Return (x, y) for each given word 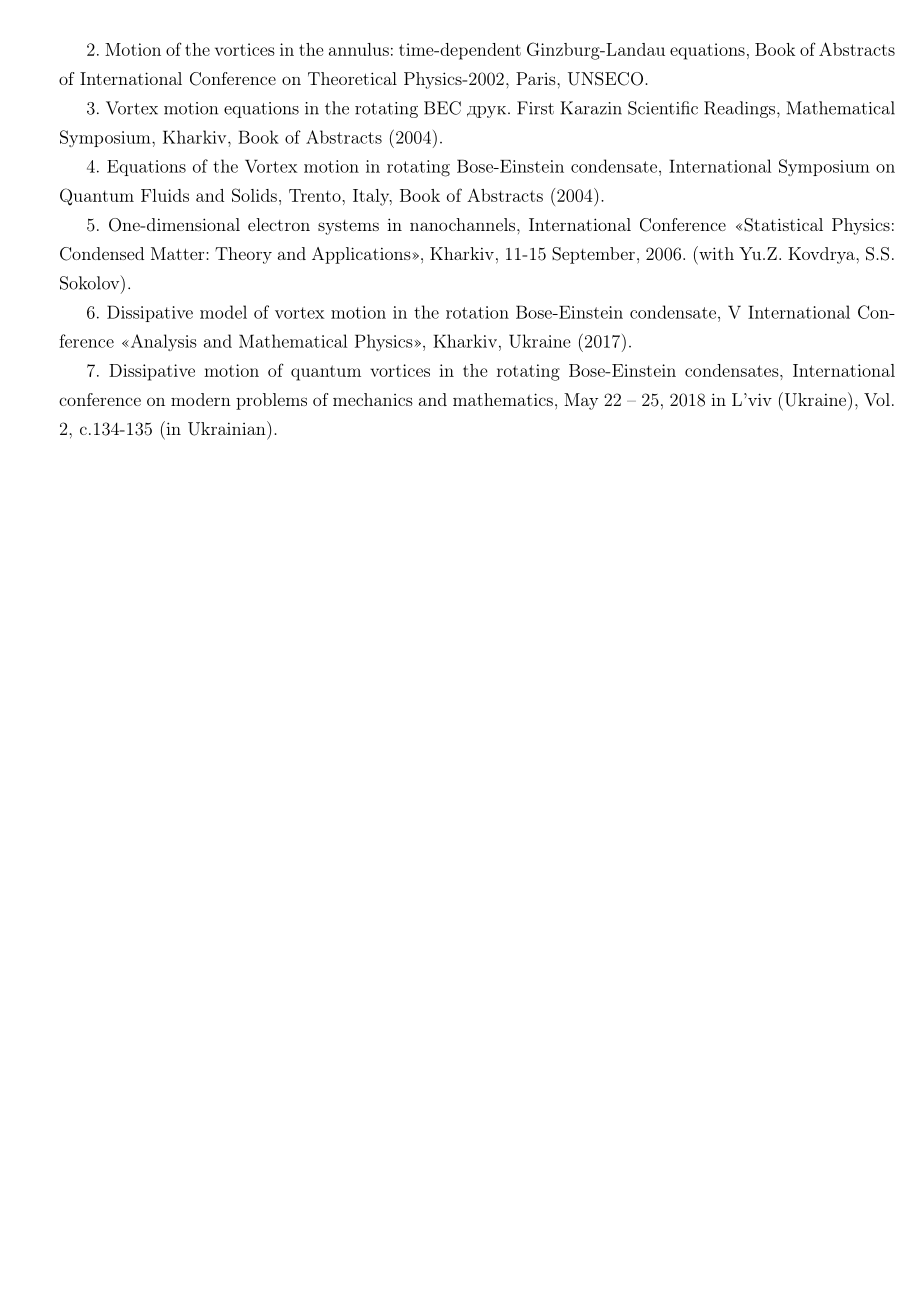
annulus (359, 49)
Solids (254, 195)
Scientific (663, 108)
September (593, 255)
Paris (536, 78)
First (535, 108)
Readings (739, 109)
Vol (877, 399)
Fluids (165, 195)
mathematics (503, 399)
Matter (179, 253)
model (223, 312)
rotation (477, 312)
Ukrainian (228, 428)
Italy (372, 197)
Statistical (783, 225)
